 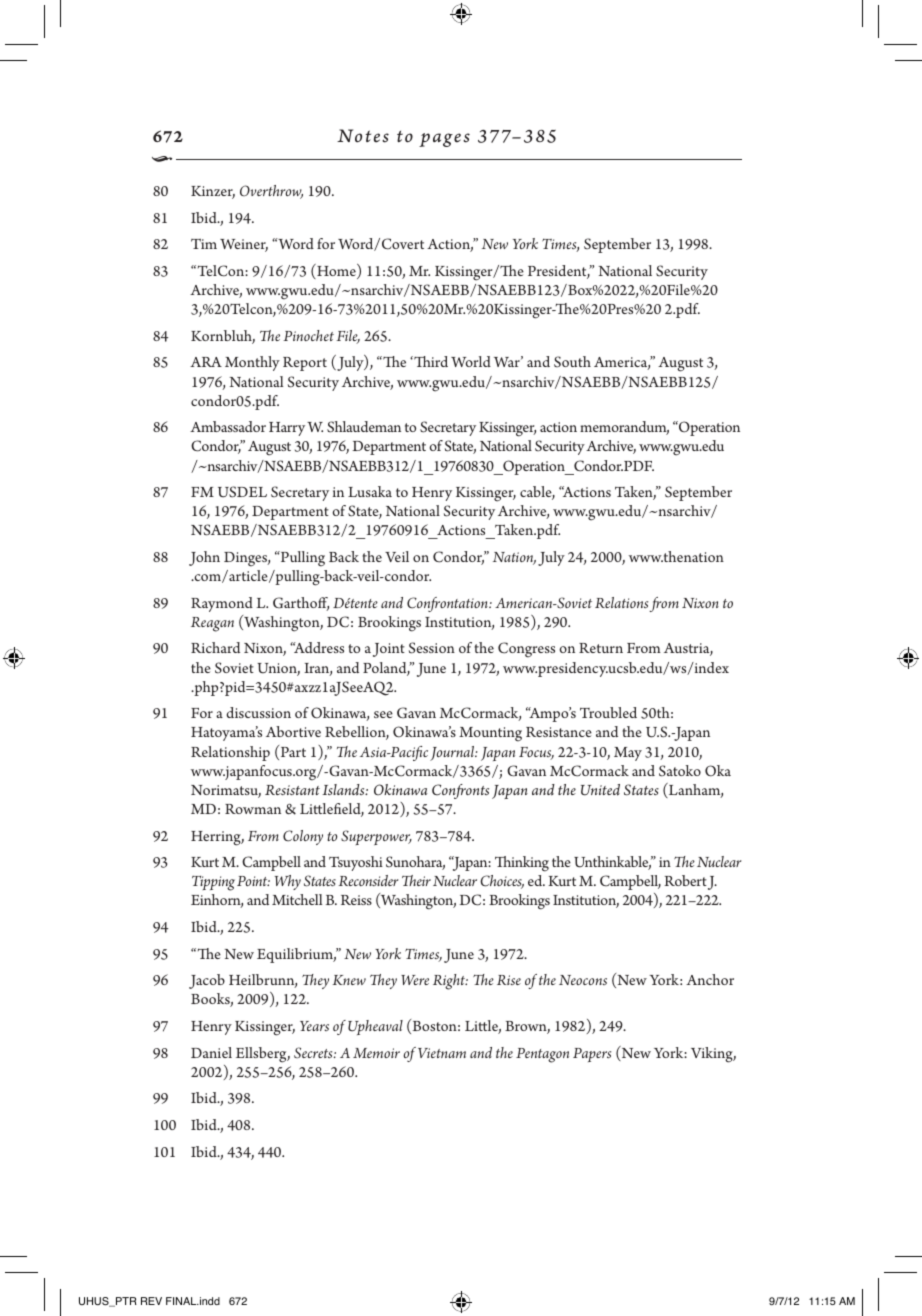 I want to click on Overthrow, so click(x=271, y=192).
